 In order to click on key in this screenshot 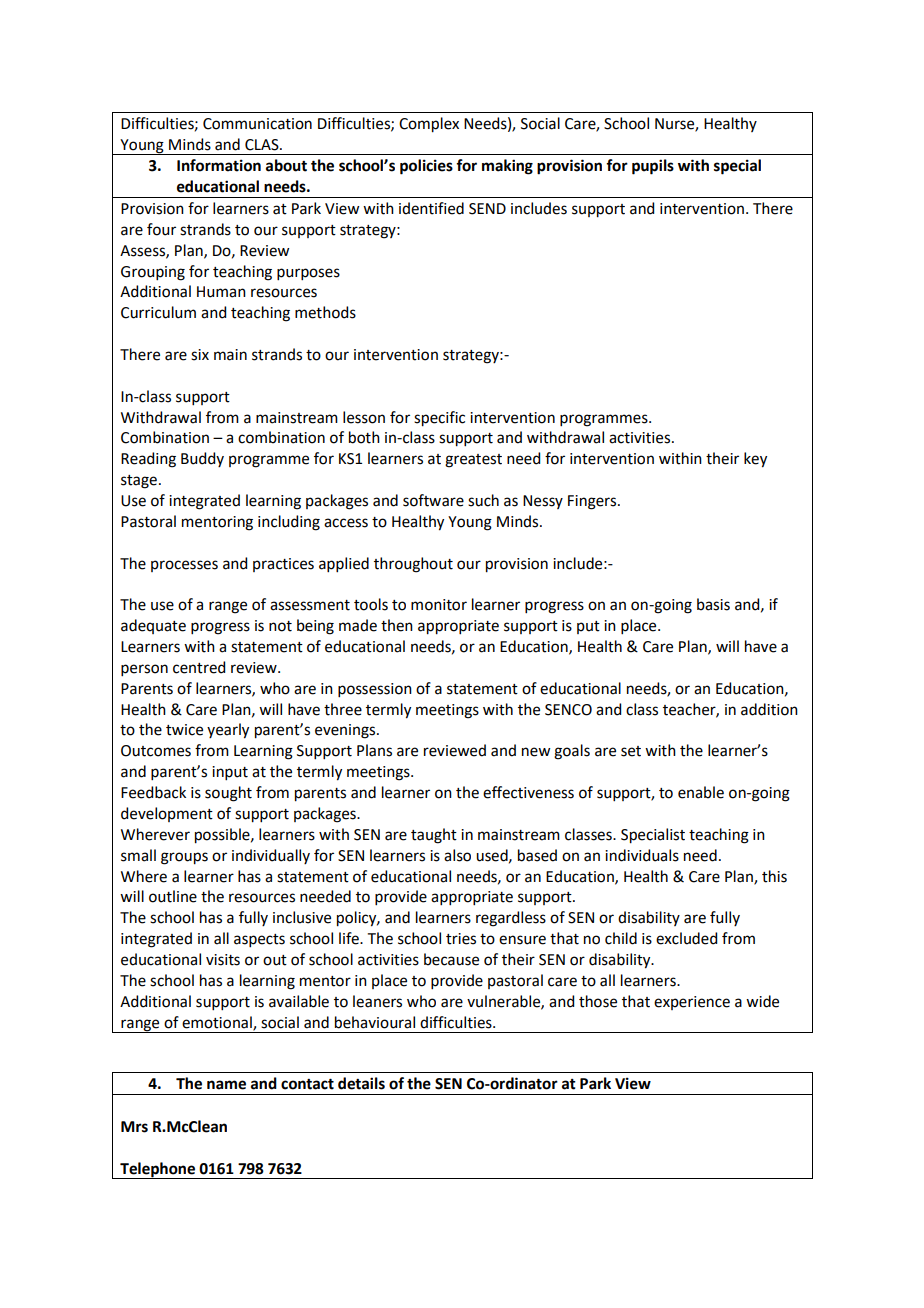, I will do `click(755, 460)`.
